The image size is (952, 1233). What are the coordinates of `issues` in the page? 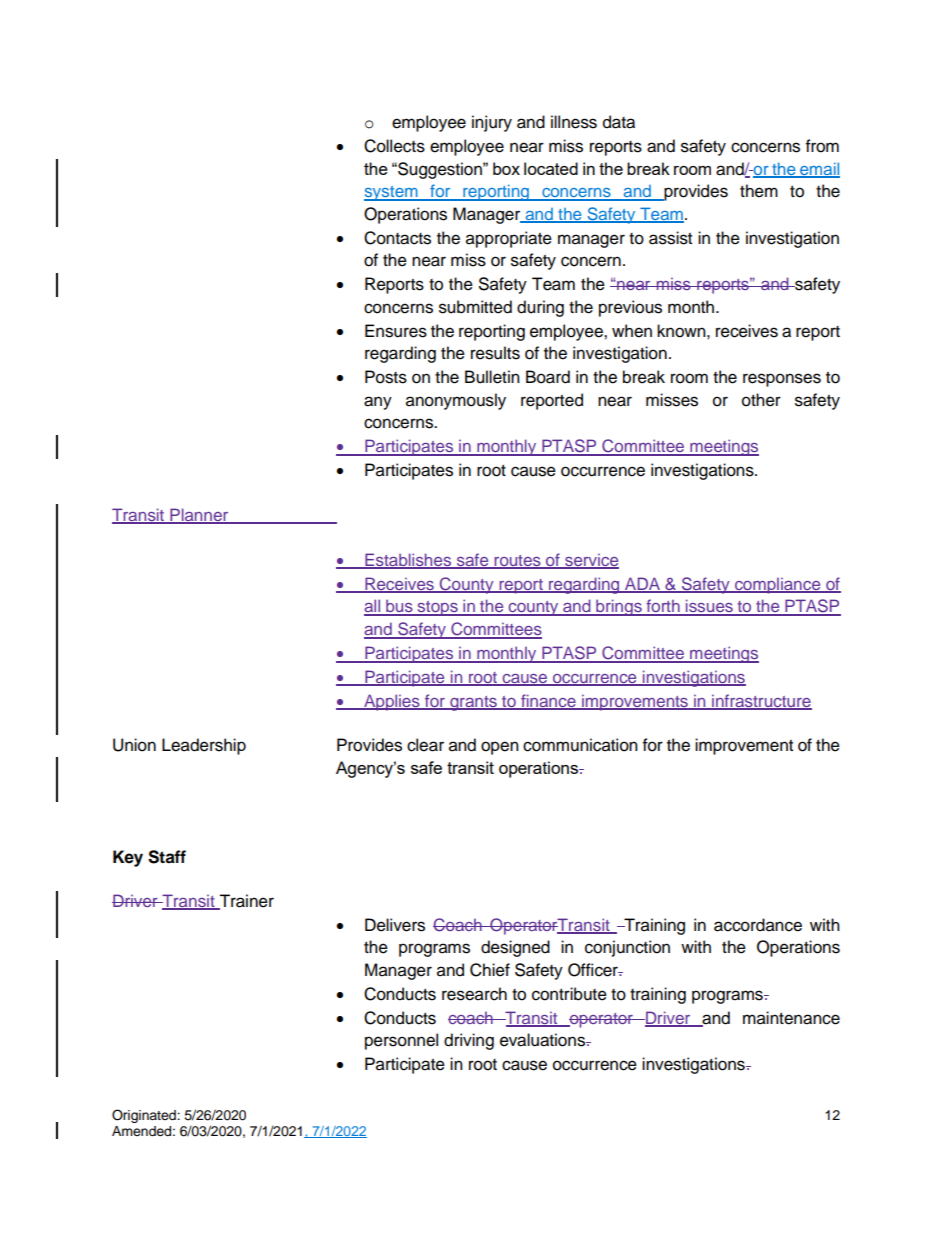 It's located at (709, 607).
